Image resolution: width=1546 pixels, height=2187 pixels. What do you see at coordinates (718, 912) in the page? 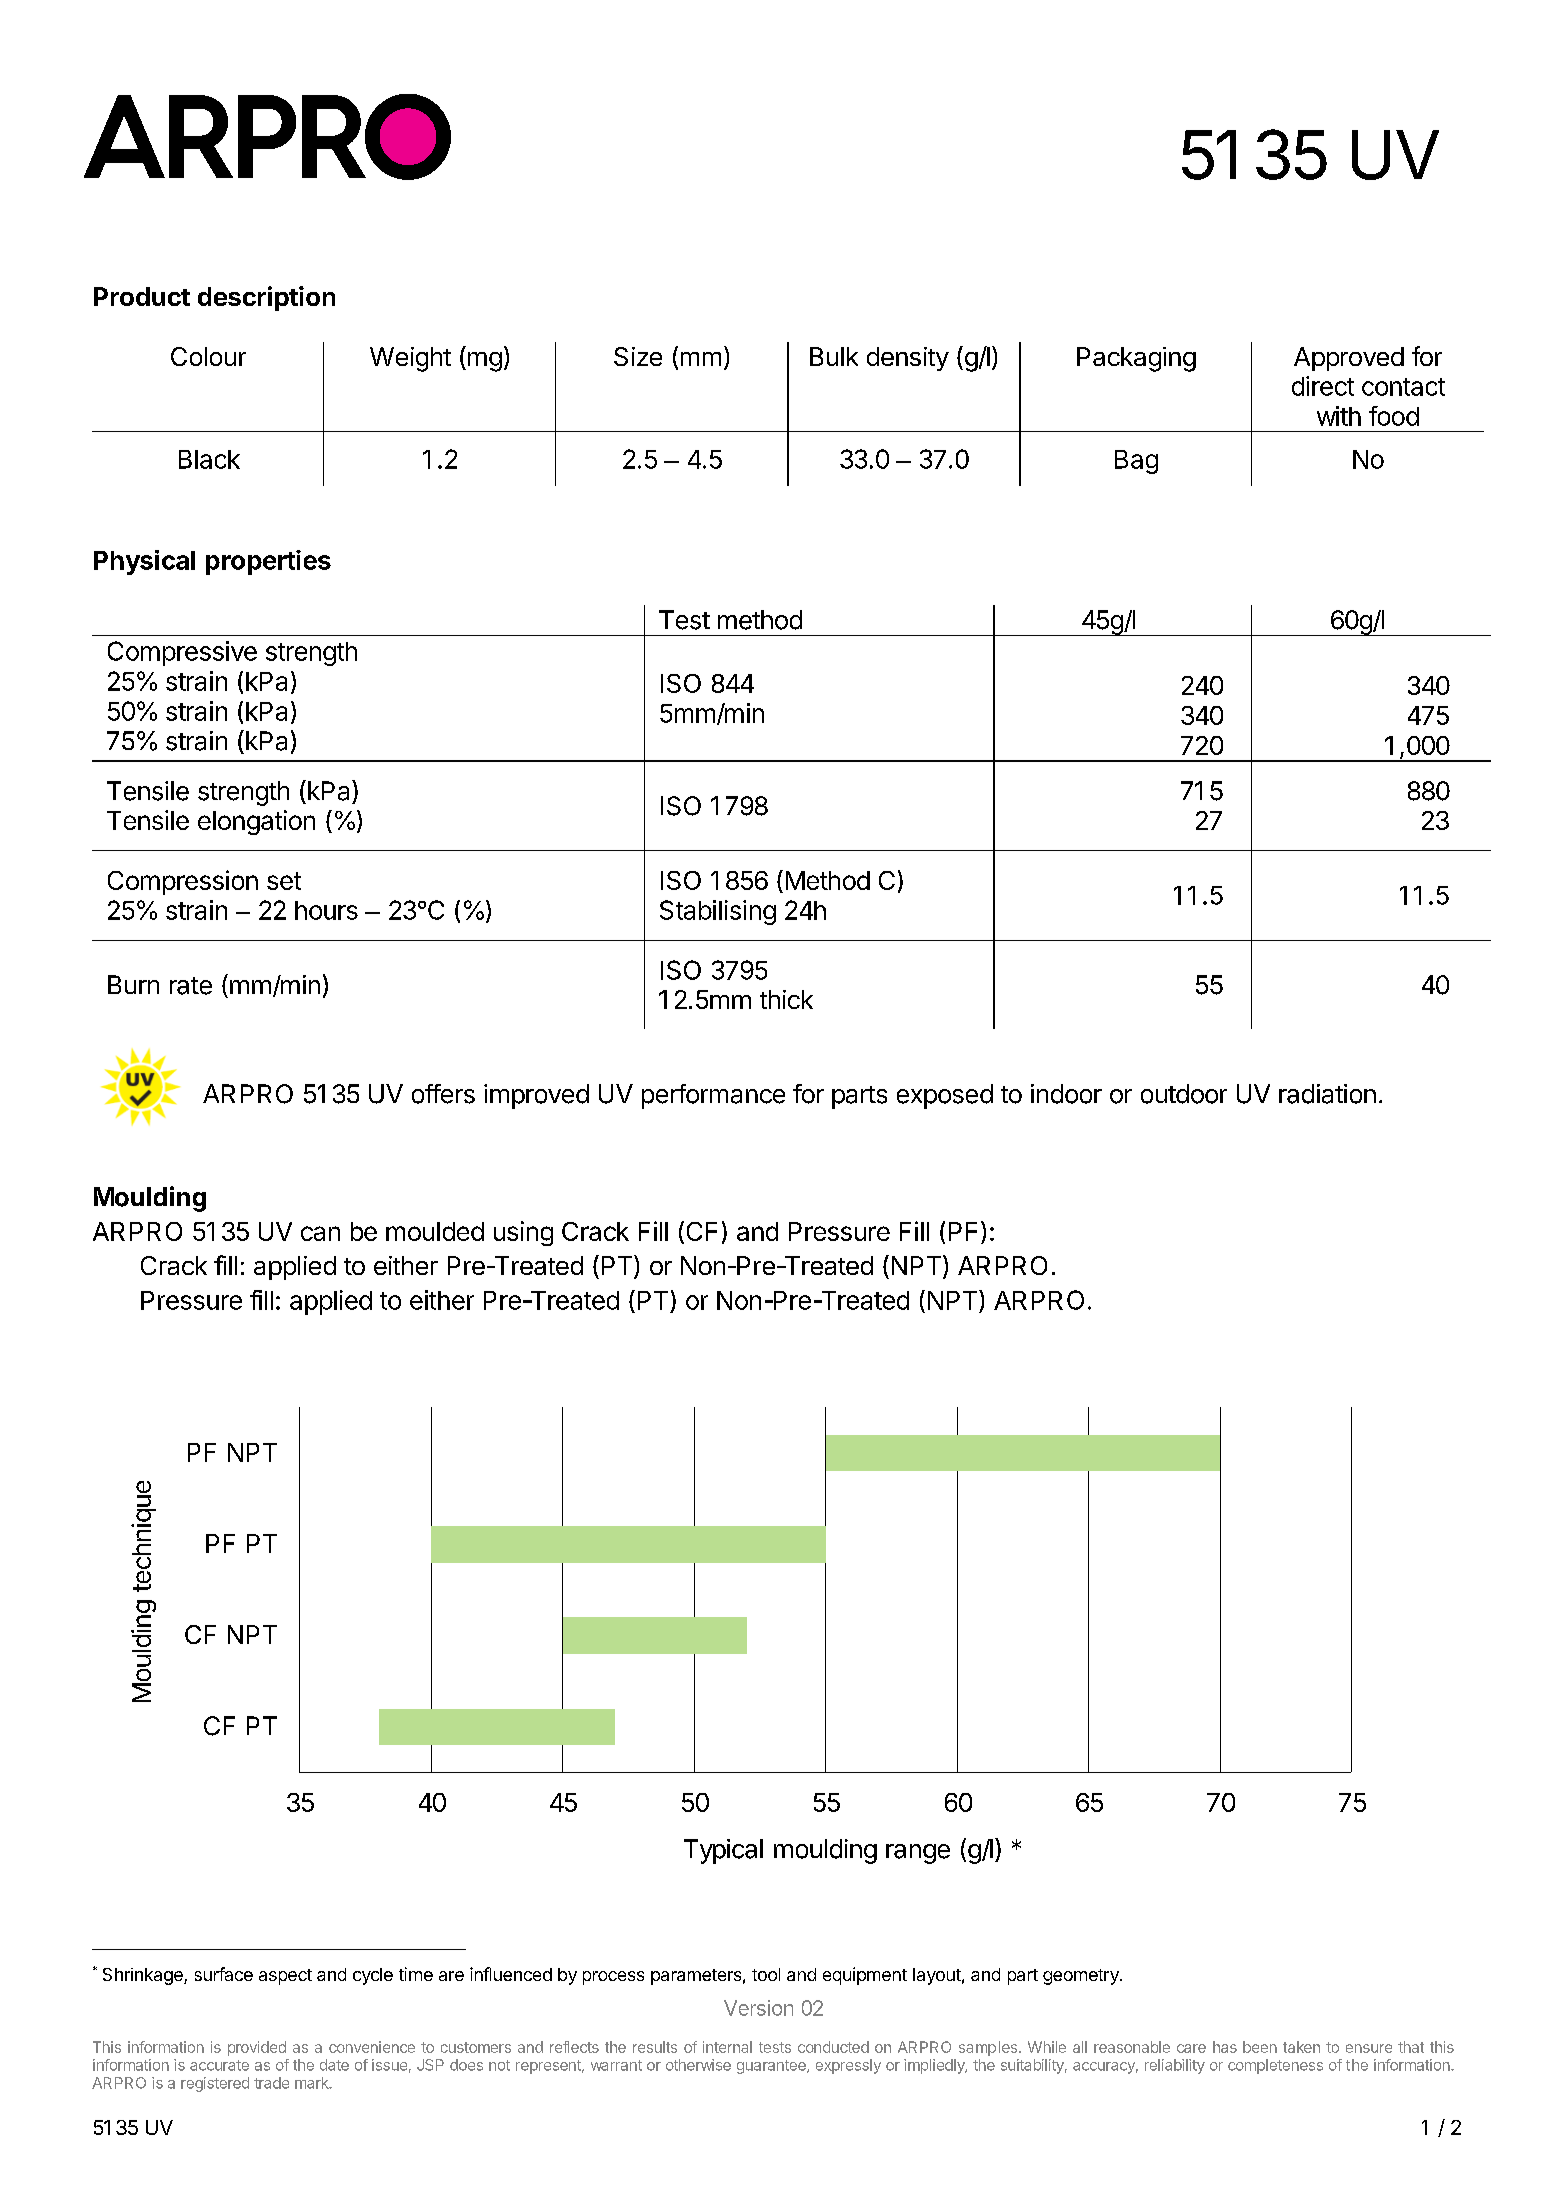
I see `Stabilising` at bounding box center [718, 912].
